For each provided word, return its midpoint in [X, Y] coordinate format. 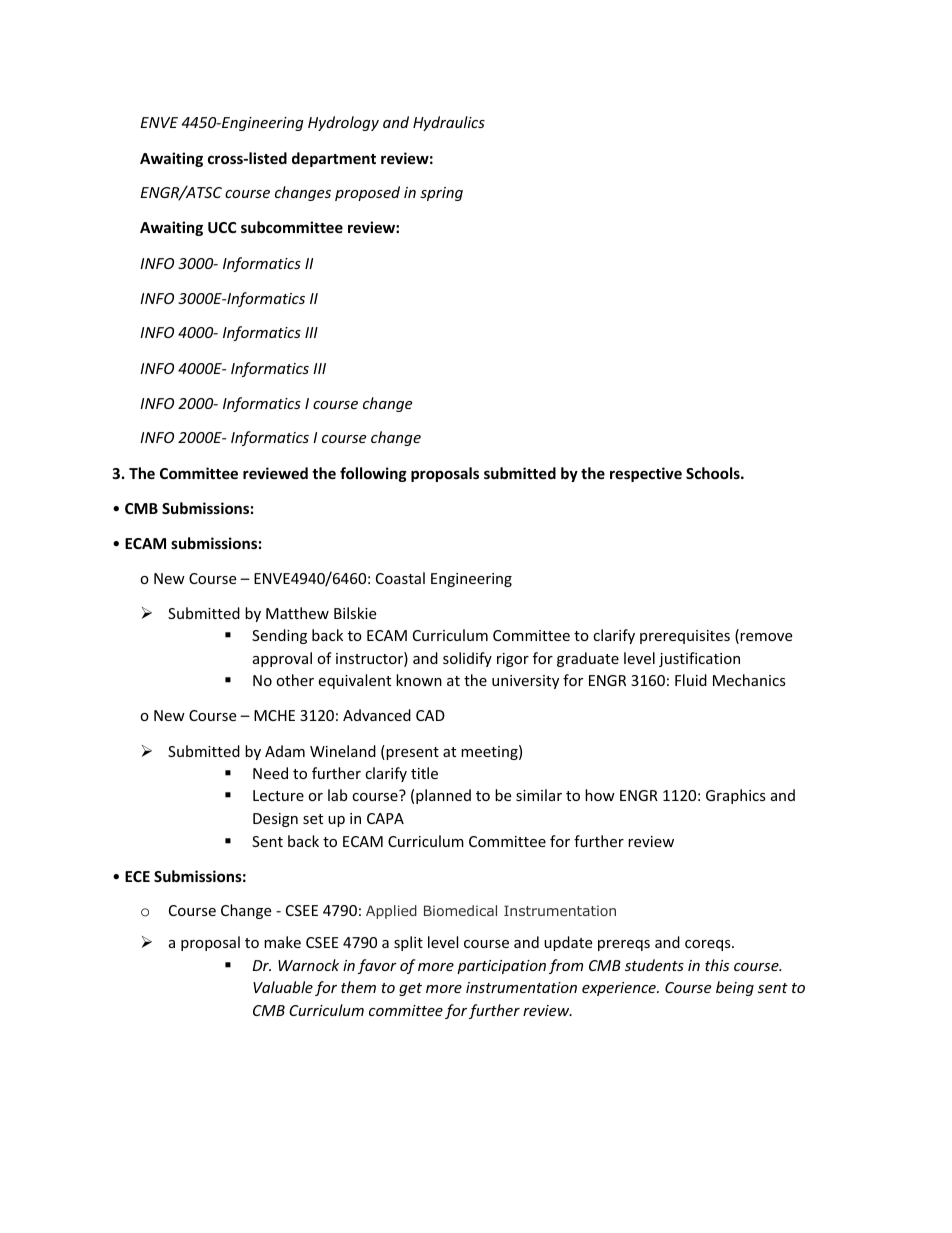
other [295, 680]
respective [646, 474]
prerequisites [685, 637]
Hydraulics [449, 123]
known [419, 680]
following [373, 474]
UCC [222, 227]
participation [501, 967]
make [282, 942]
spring [441, 194]
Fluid [691, 680]
